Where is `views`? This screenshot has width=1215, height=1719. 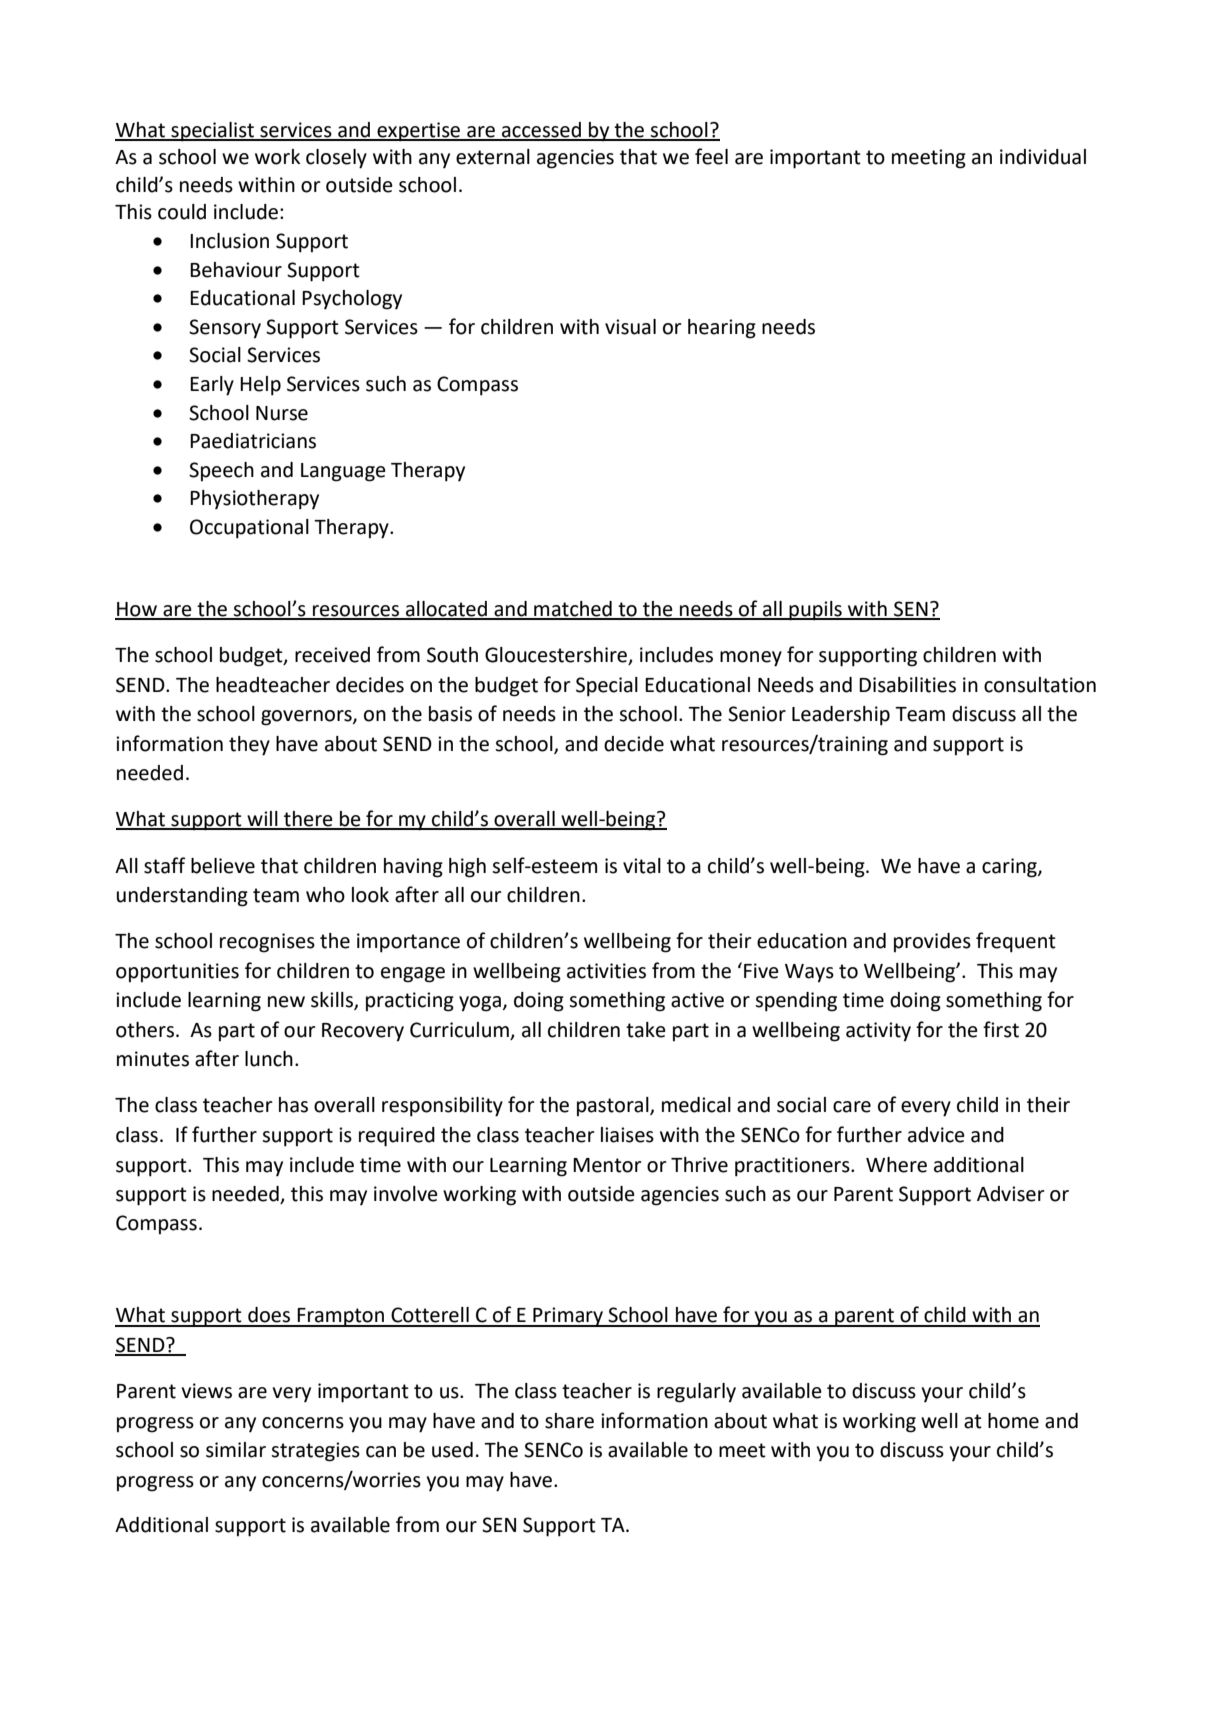
views is located at coordinates (206, 1391).
